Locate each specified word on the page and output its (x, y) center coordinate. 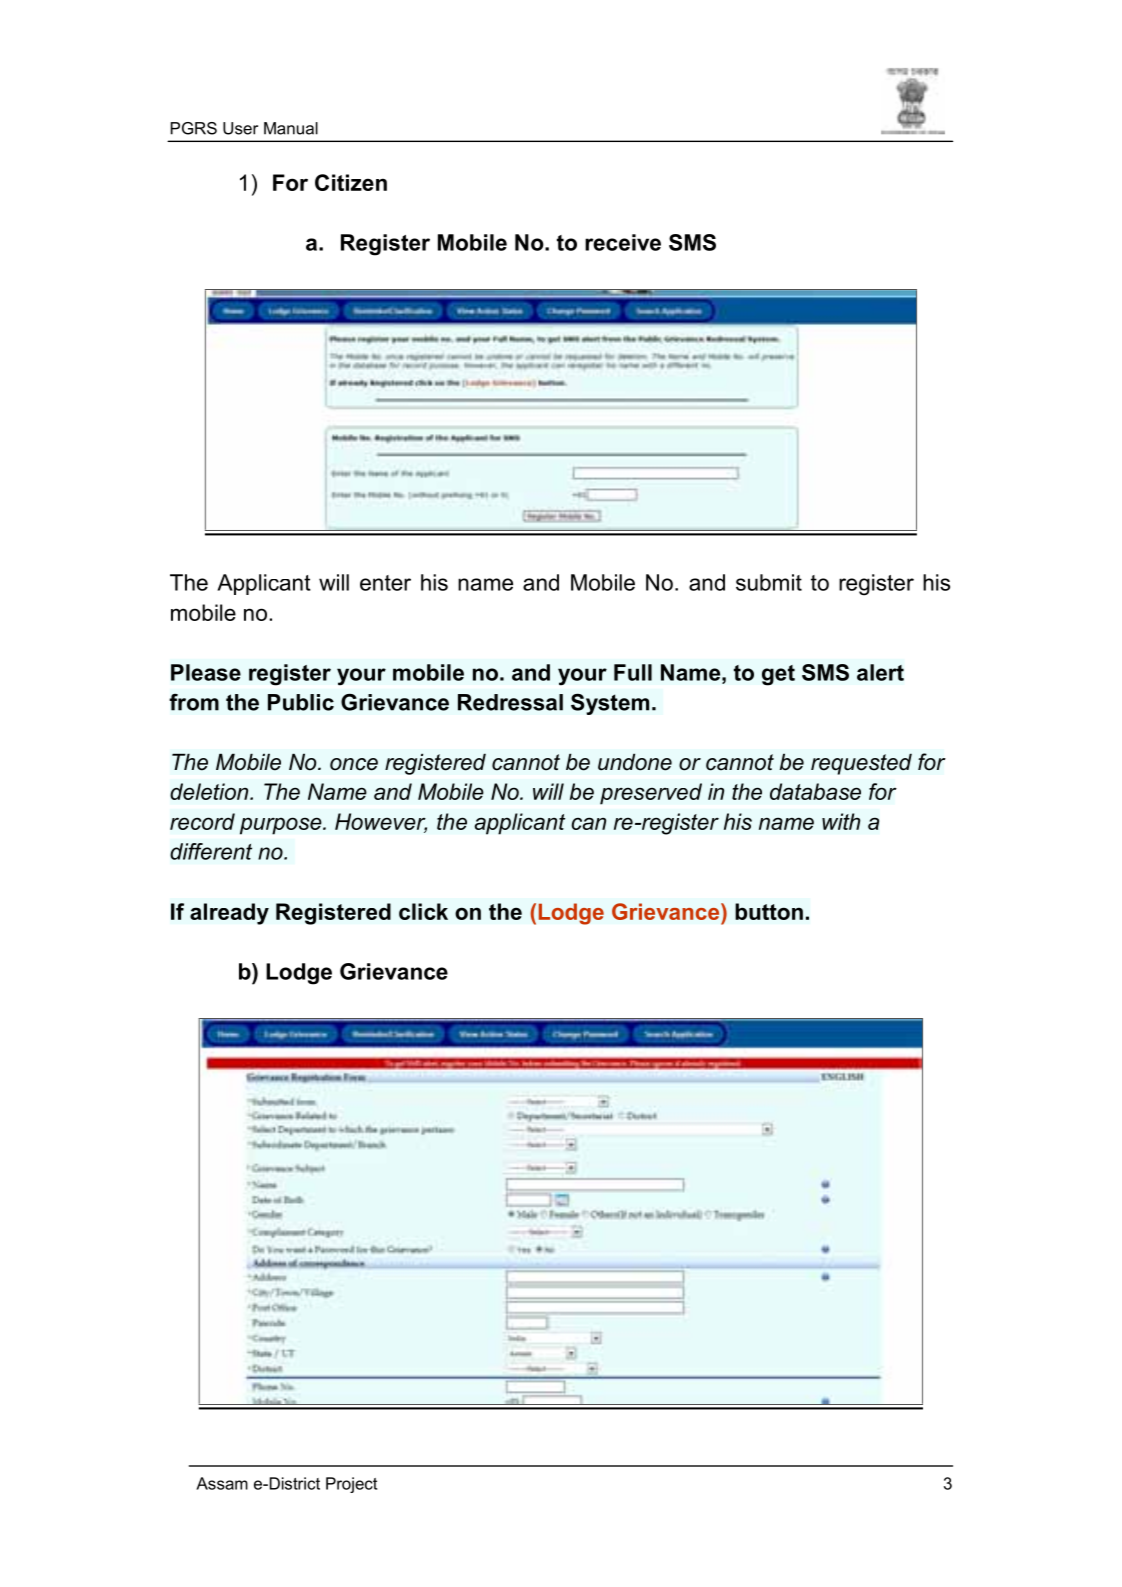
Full (633, 672)
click (423, 911)
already (229, 914)
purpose (282, 826)
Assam (222, 1483)
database (815, 791)
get (778, 675)
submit (769, 582)
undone (635, 762)
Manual (291, 128)
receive (623, 242)
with (841, 821)
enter (385, 583)
